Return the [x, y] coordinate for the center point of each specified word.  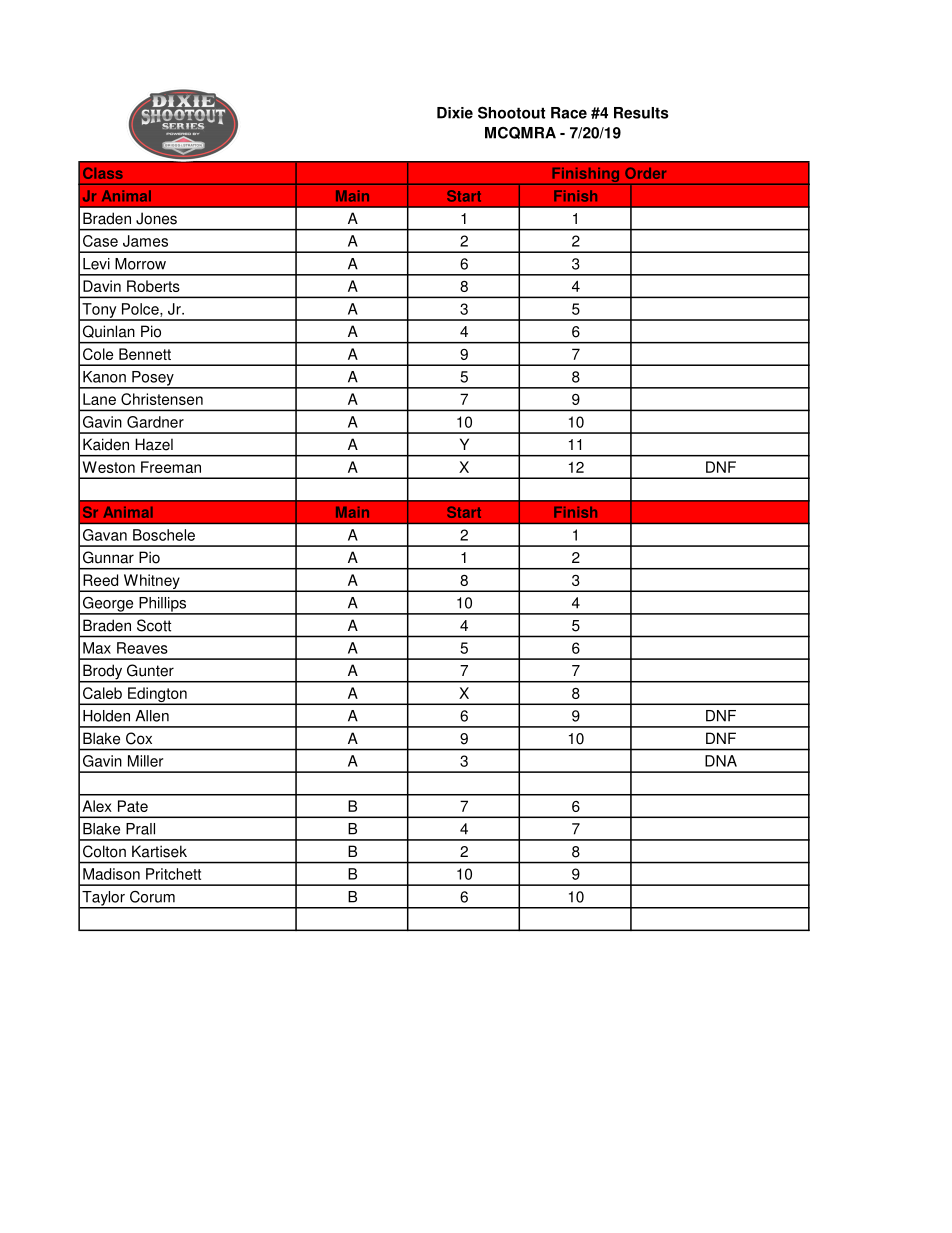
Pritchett [173, 874]
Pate [133, 806]
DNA [721, 761]
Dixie [455, 113]
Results [641, 113]
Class [103, 173]
